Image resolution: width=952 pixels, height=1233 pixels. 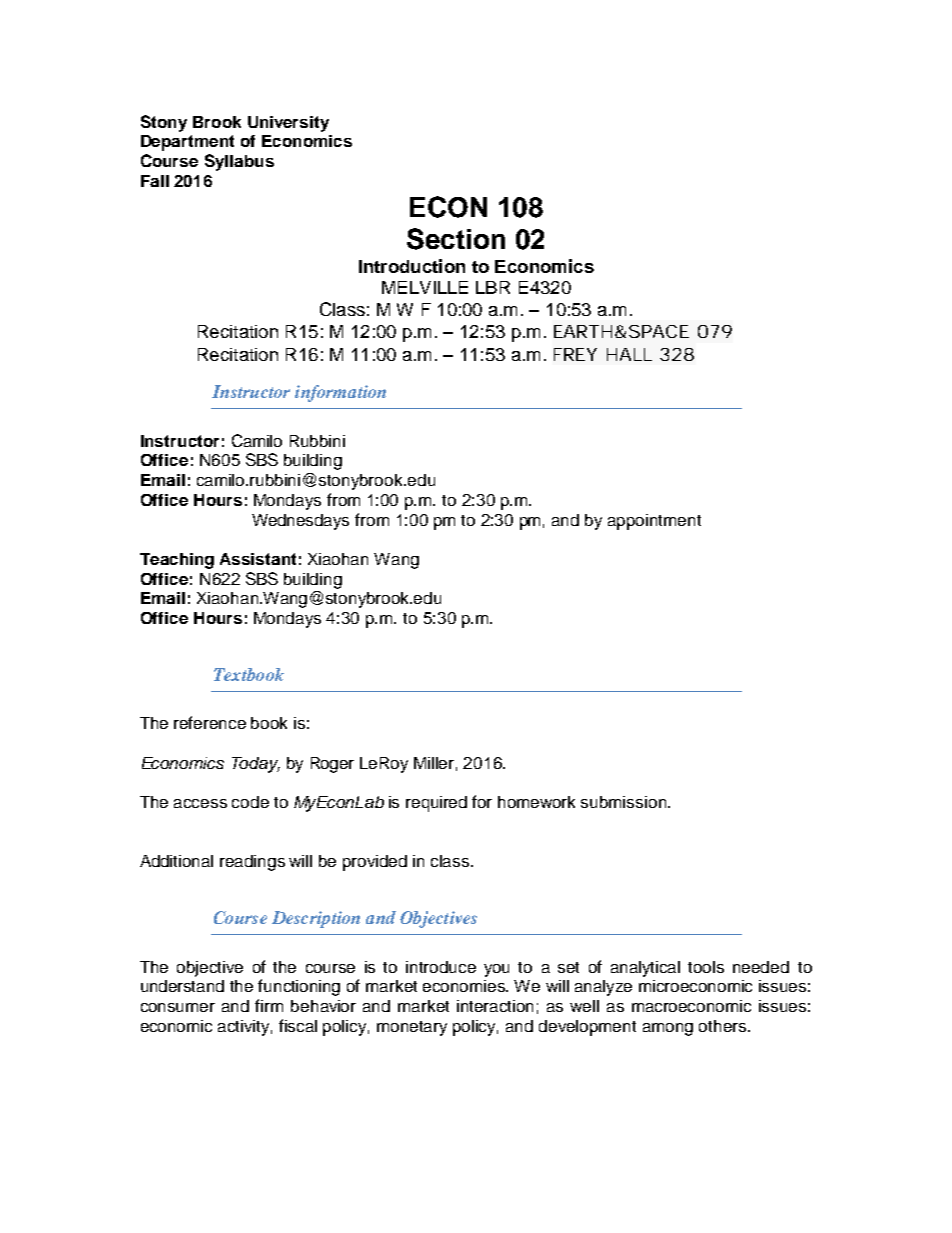 I want to click on appointment, so click(x=654, y=522).
